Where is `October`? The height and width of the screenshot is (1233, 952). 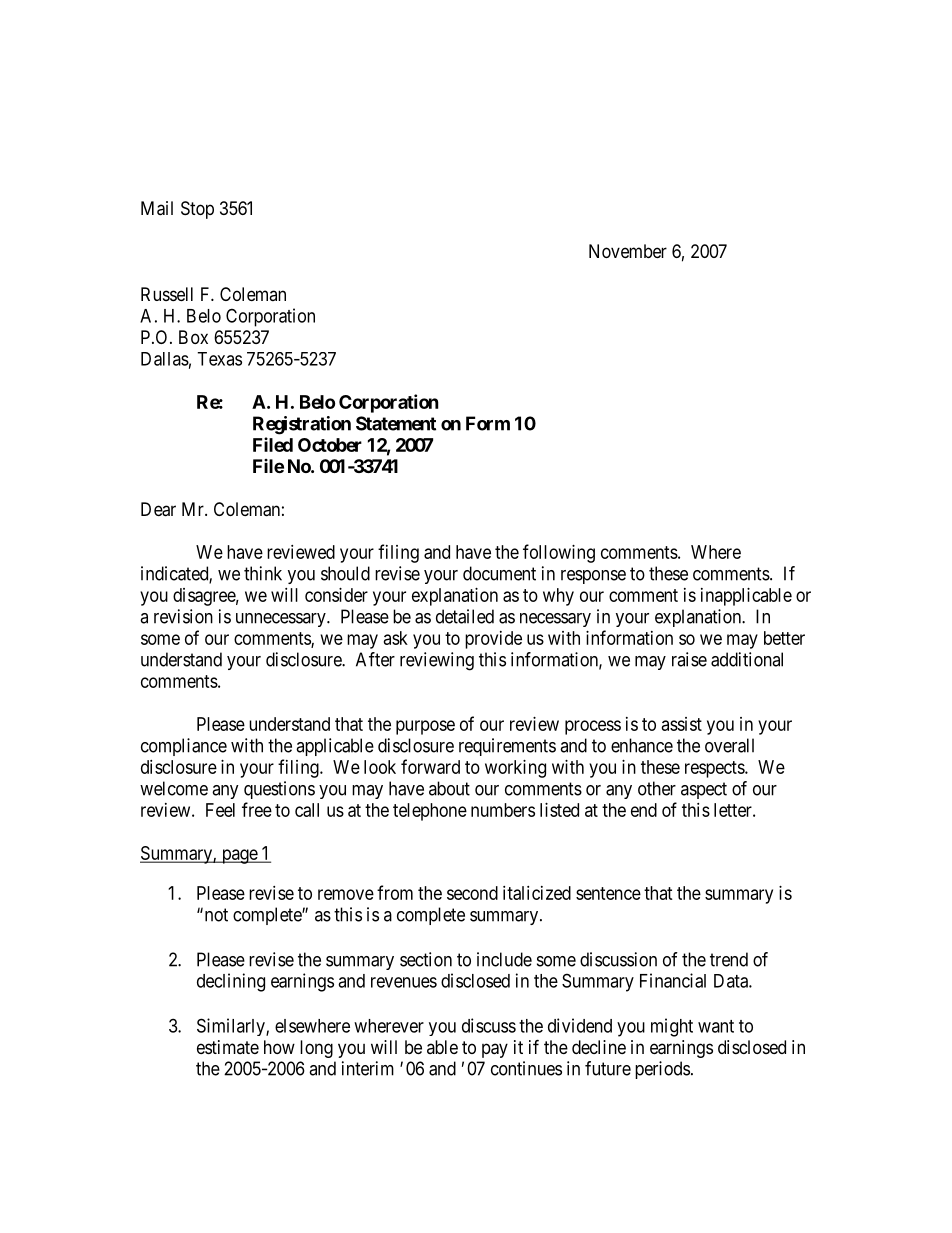
October is located at coordinates (330, 445).
